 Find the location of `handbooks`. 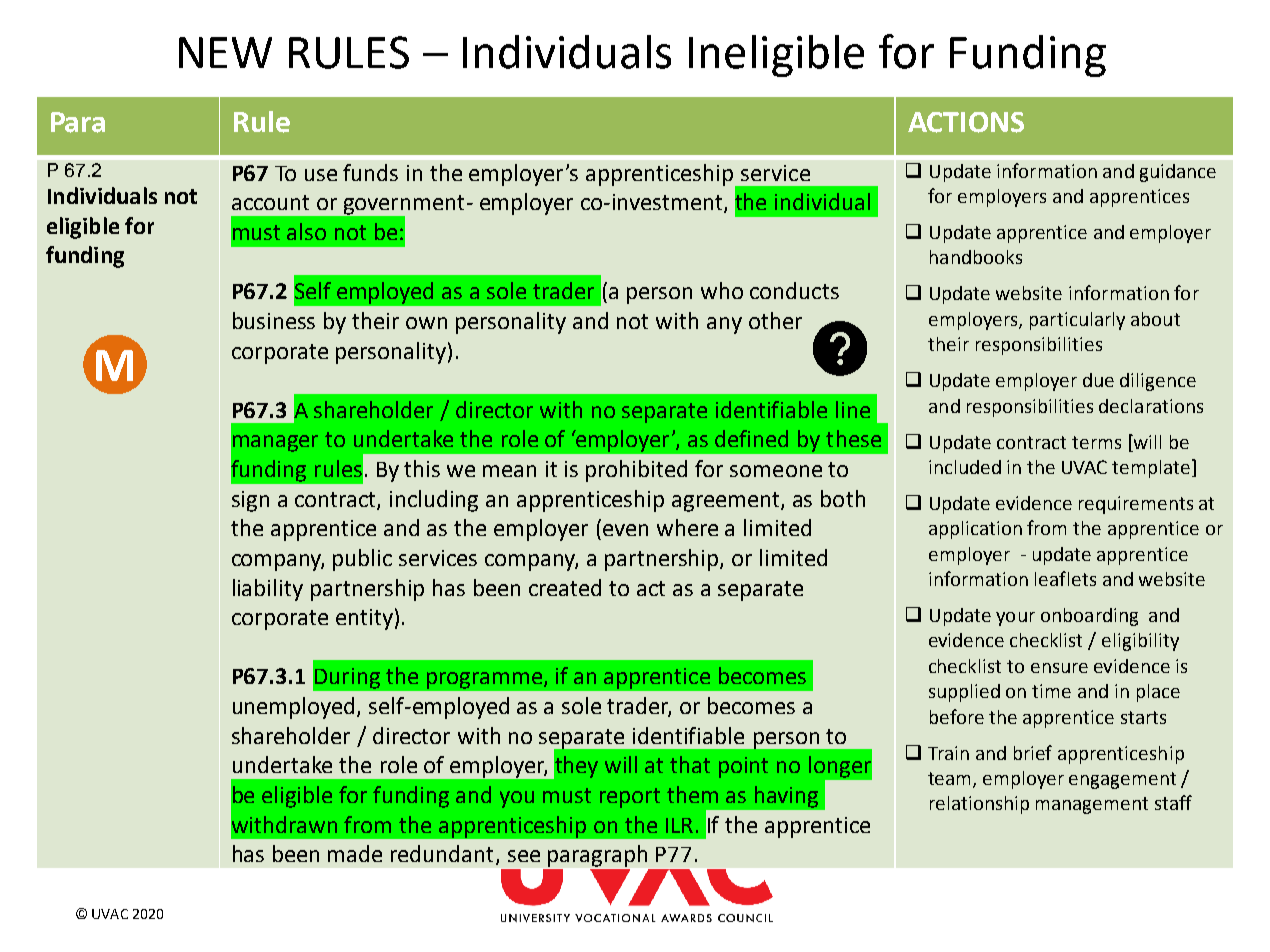

handbooks is located at coordinates (976, 257).
